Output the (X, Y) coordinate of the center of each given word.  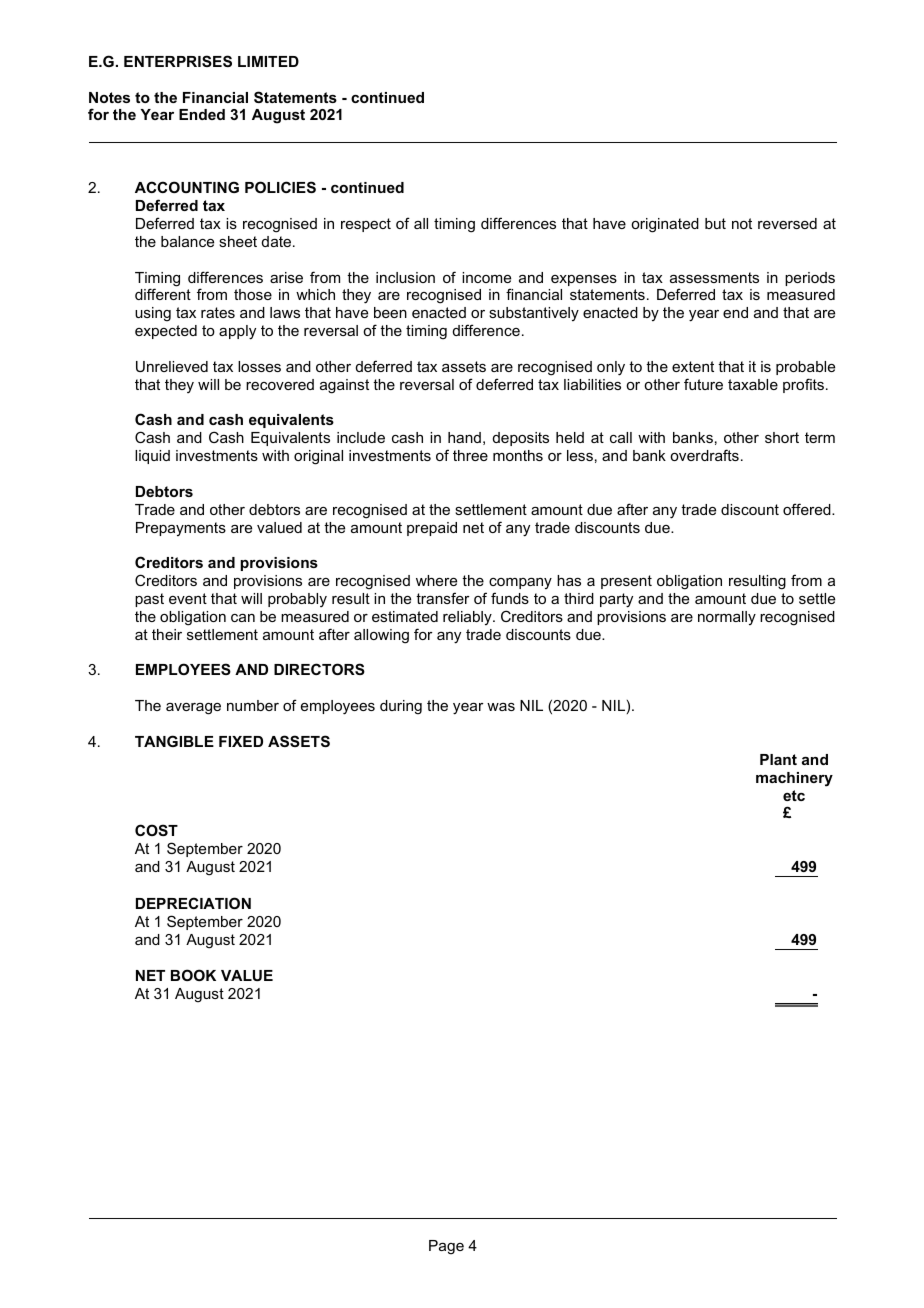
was (501, 707)
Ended (202, 114)
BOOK (193, 975)
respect (366, 225)
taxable (753, 384)
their (167, 634)
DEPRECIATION (193, 903)
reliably (468, 618)
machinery (794, 779)
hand (464, 437)
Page (446, 1247)
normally (727, 618)
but (715, 223)
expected (166, 332)
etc (794, 795)
